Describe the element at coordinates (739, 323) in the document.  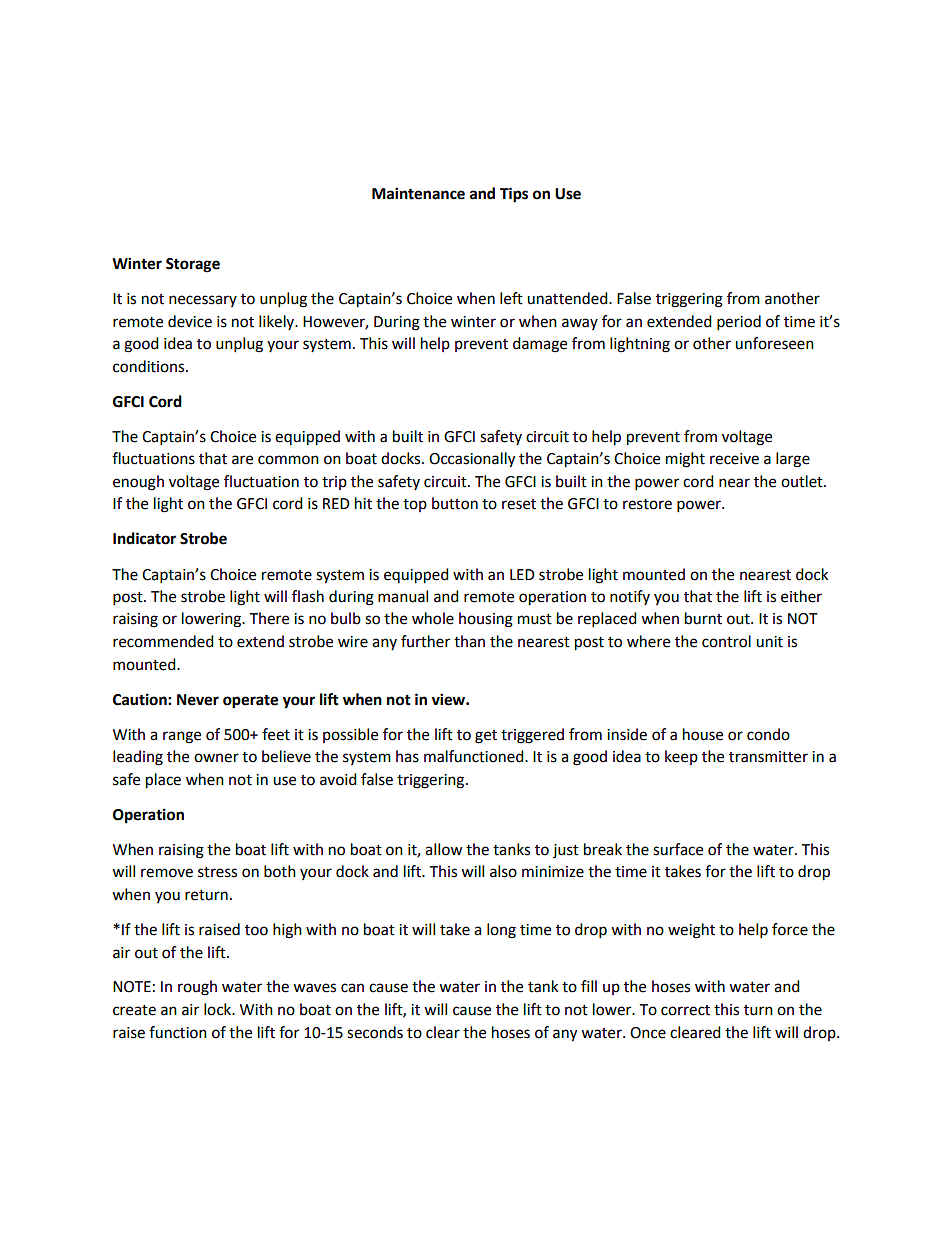
I see `period` at that location.
